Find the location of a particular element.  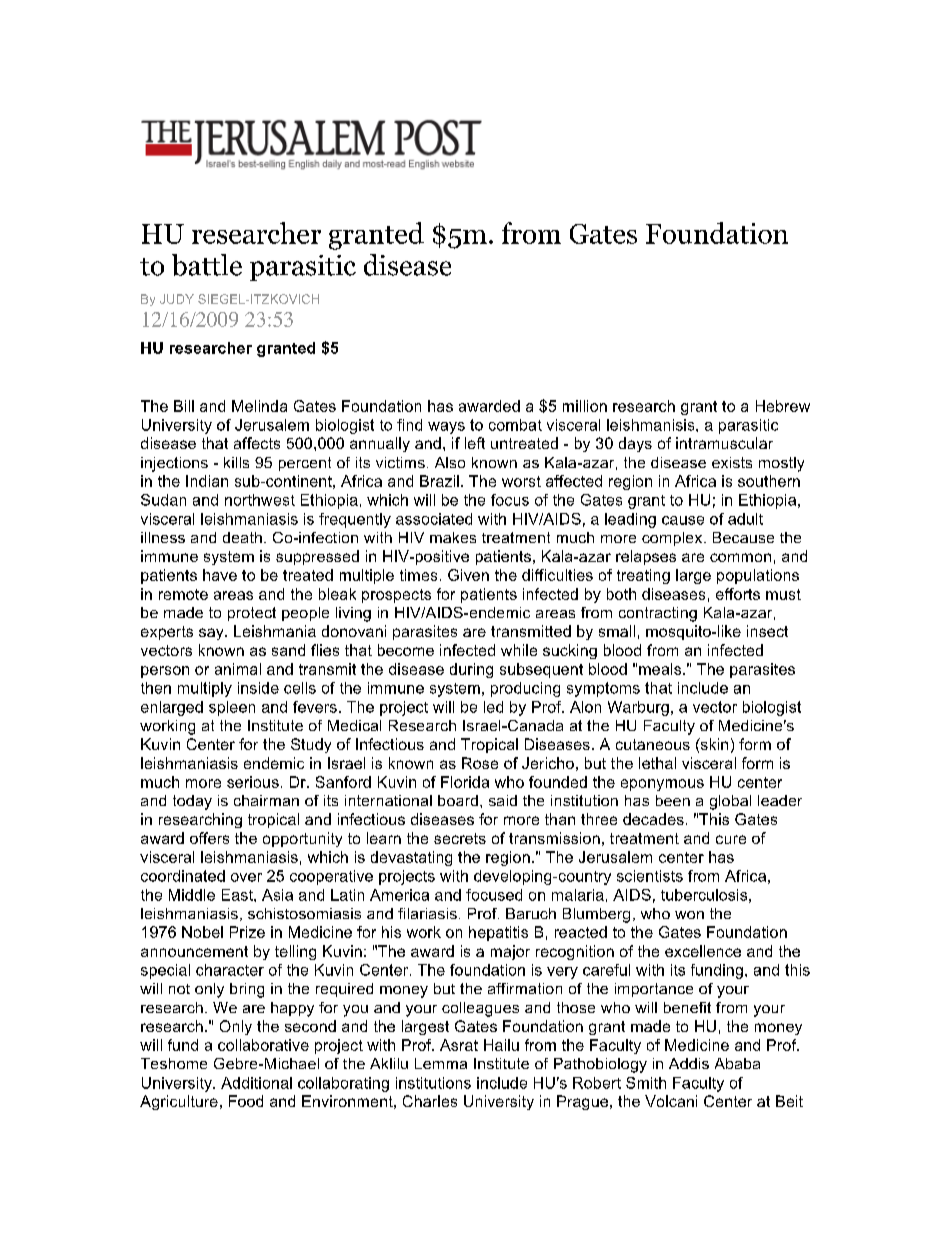

Brazil is located at coordinates (439, 481).
